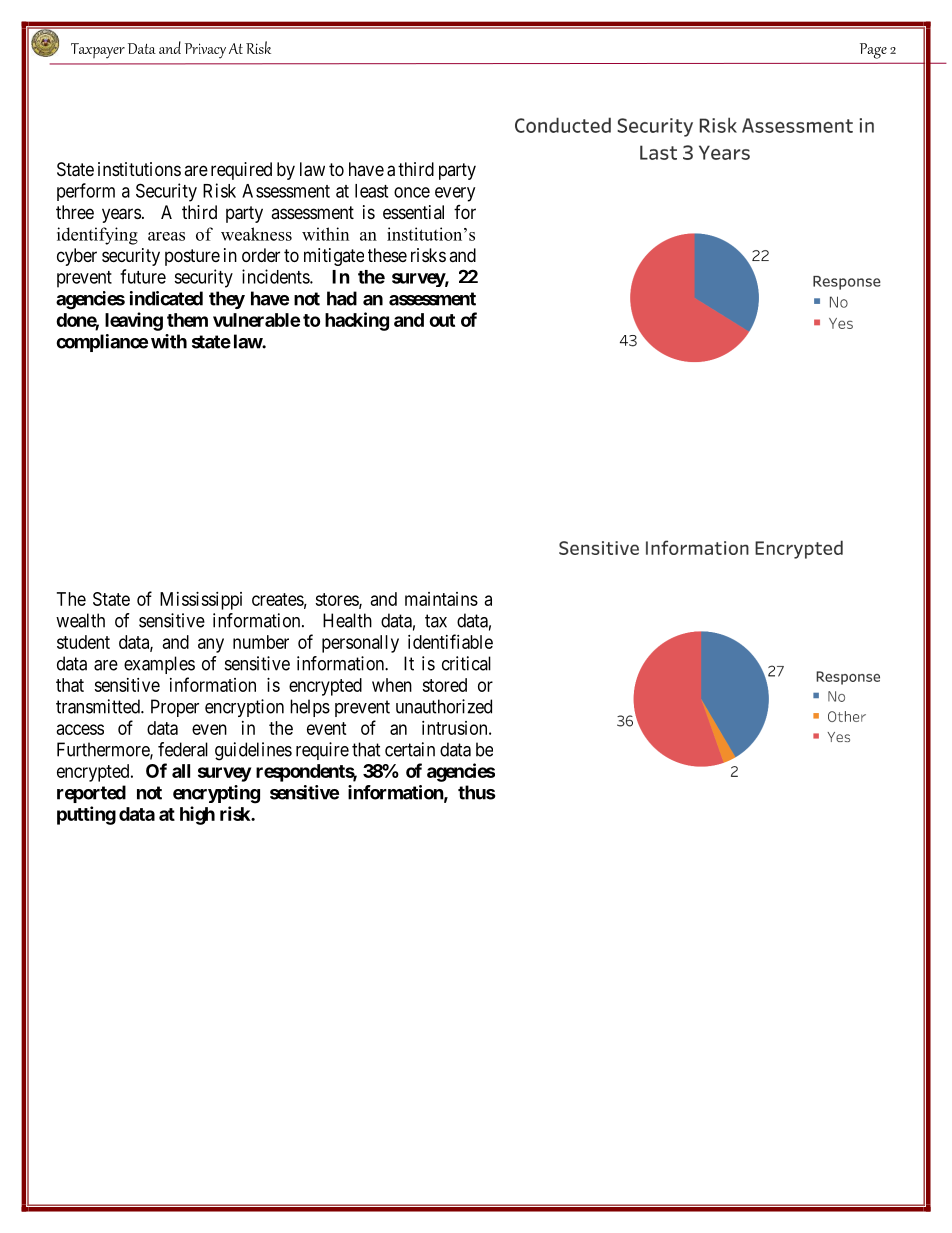 This page has width=952, height=1233. I want to click on maintains, so click(441, 599).
